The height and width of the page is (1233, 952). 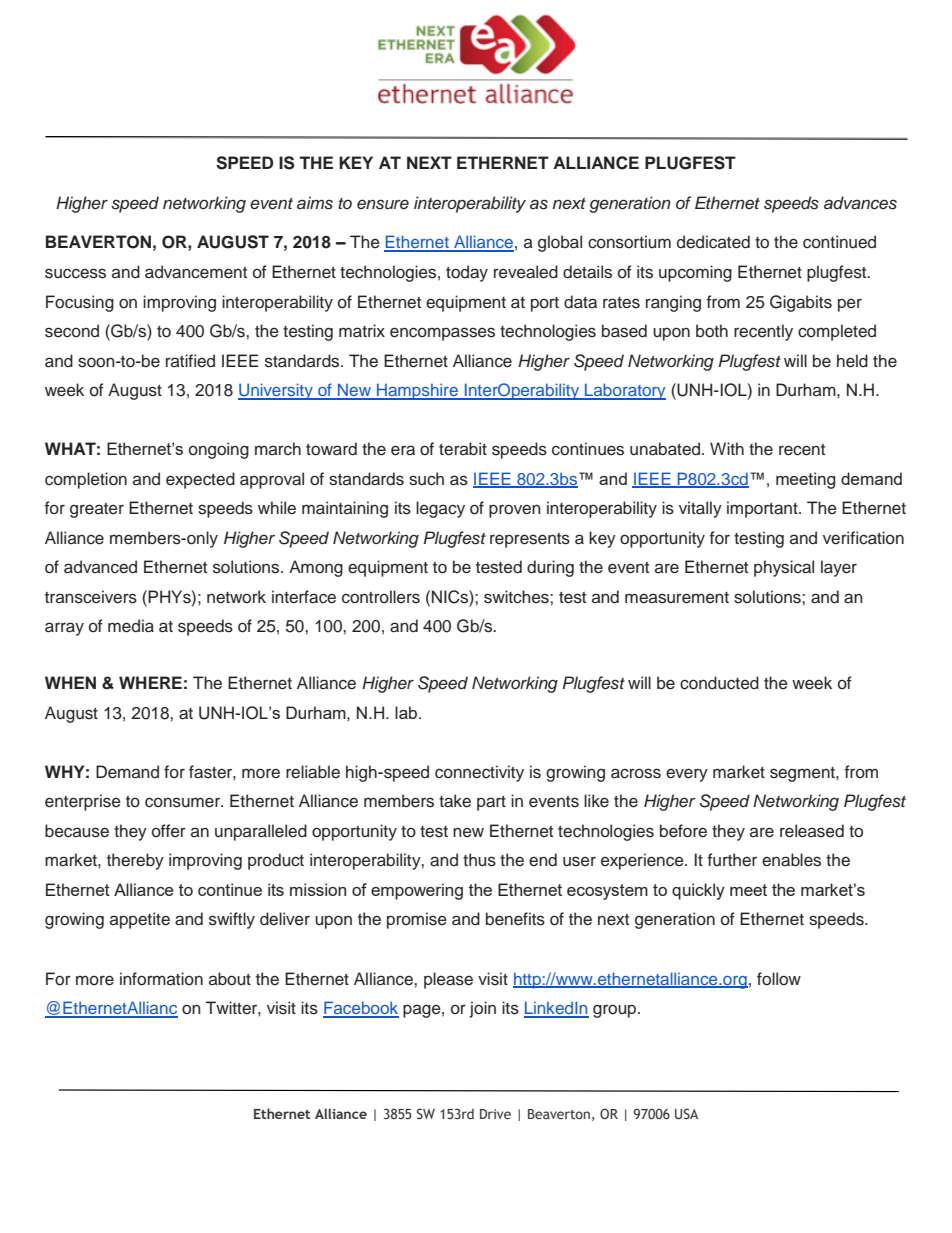 What do you see at coordinates (97, 510) in the page?
I see `greater` at bounding box center [97, 510].
